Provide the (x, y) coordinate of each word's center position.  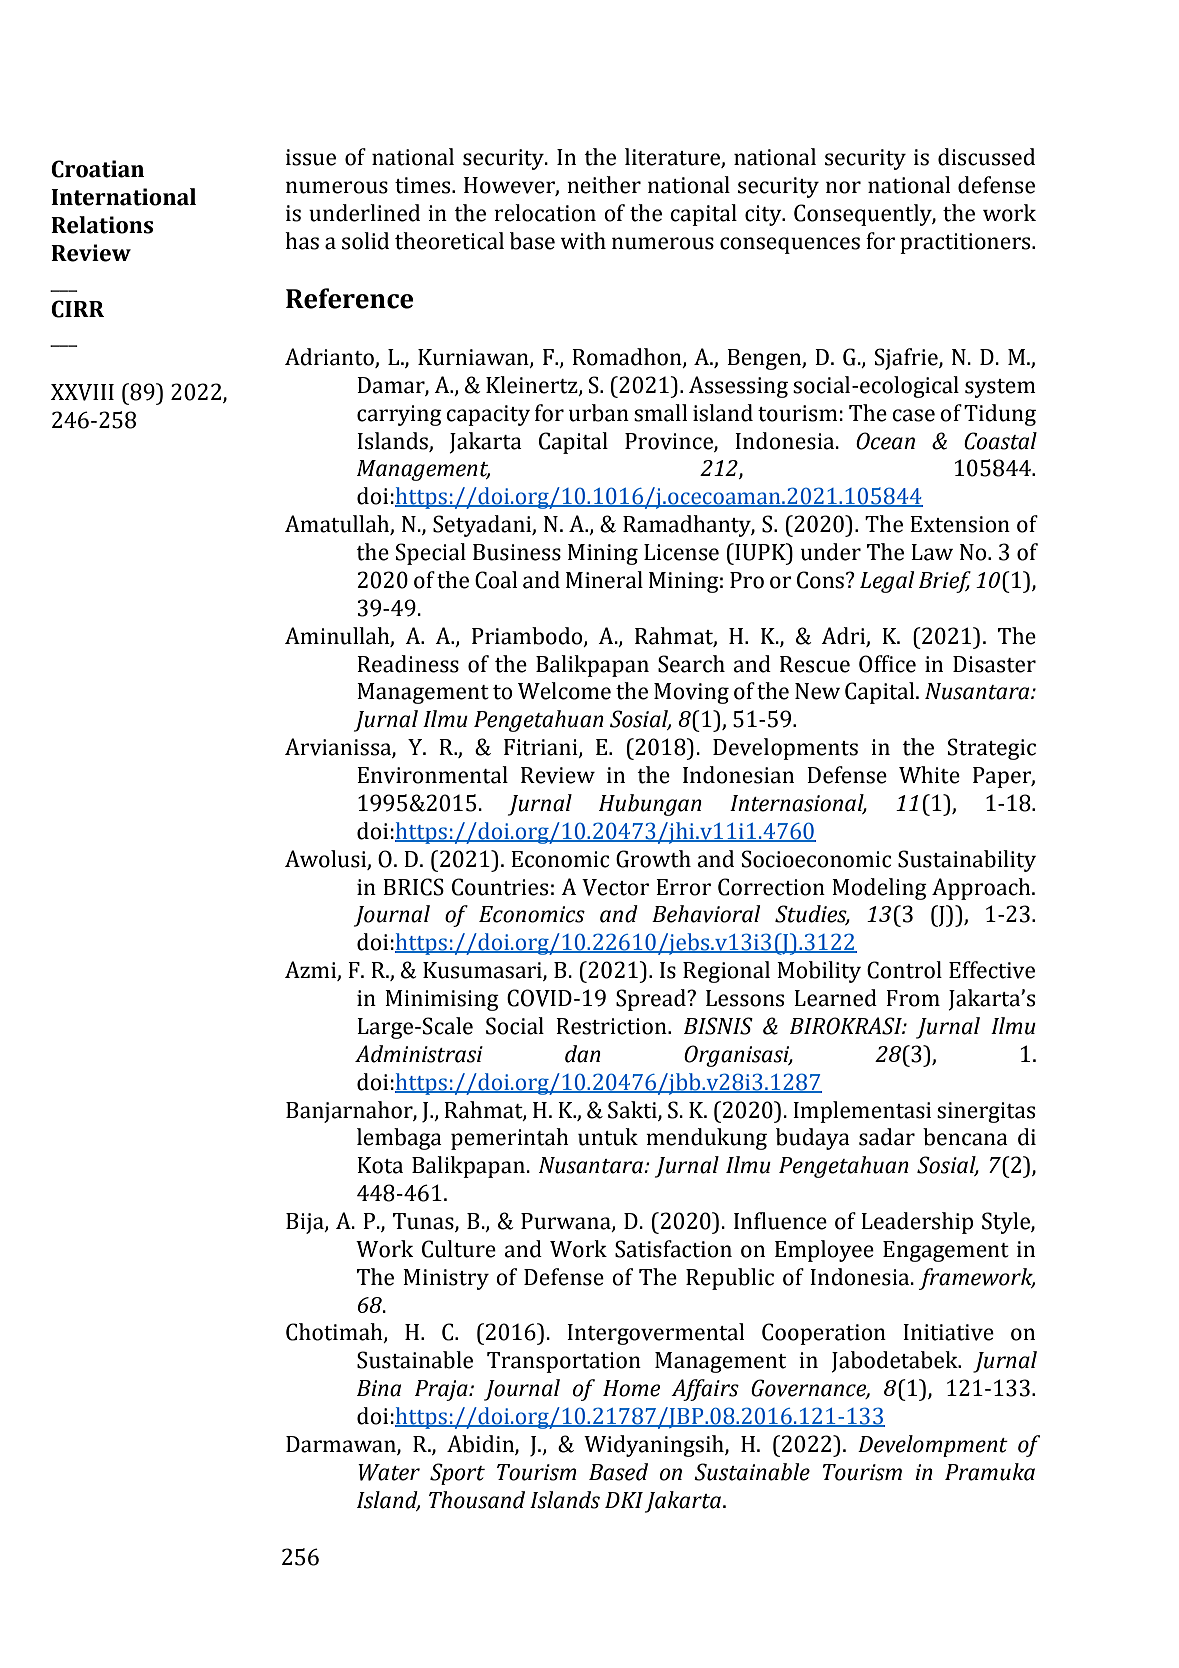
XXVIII (82, 392)
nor (843, 187)
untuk (608, 1137)
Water (389, 1472)
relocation (545, 213)
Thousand (477, 1500)
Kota (380, 1165)
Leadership (917, 1223)
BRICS (413, 887)
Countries (500, 887)
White (929, 775)
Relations (102, 225)
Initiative (948, 1332)
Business (517, 552)
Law (932, 552)
